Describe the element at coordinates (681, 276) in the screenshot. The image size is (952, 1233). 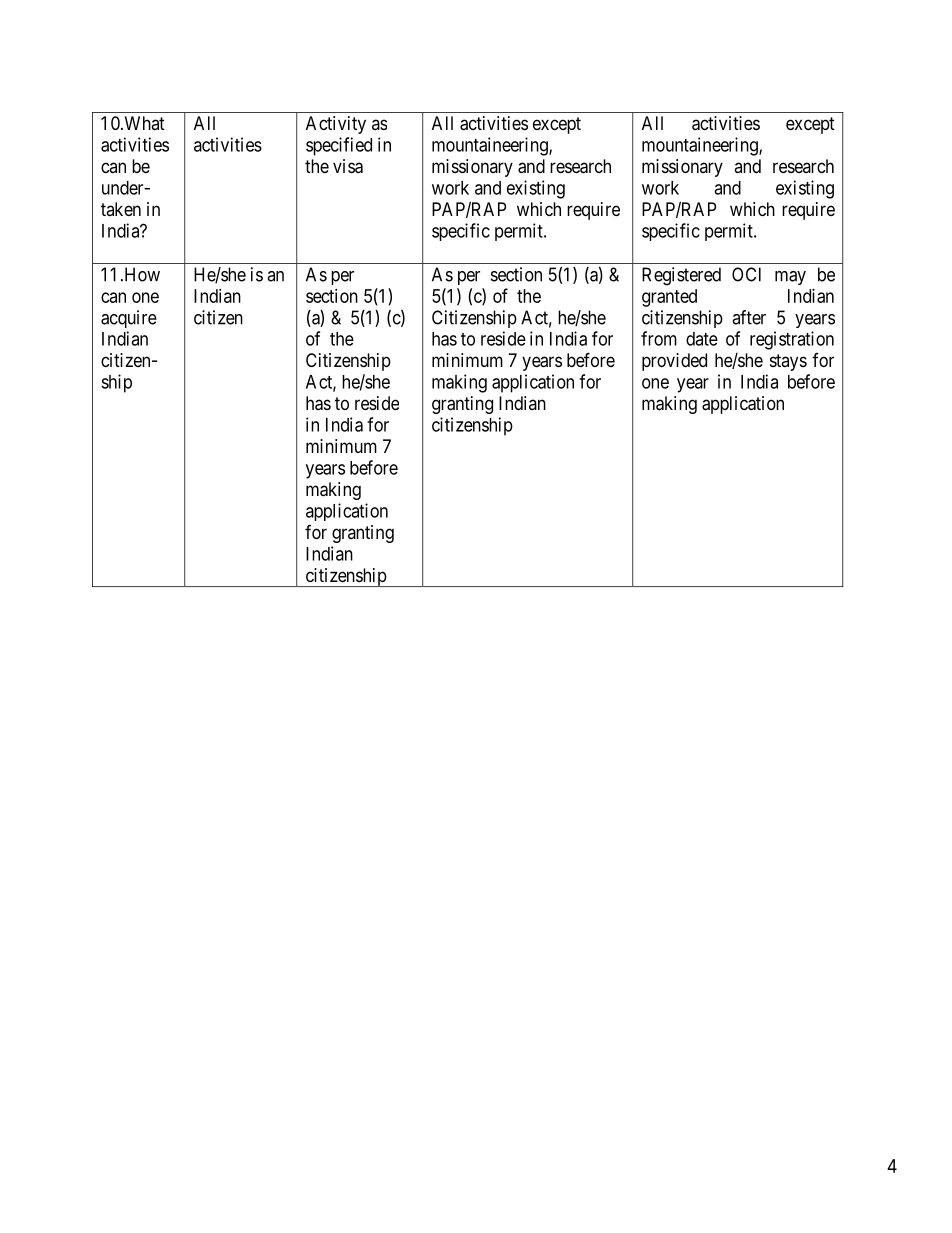
I see `Registered` at that location.
